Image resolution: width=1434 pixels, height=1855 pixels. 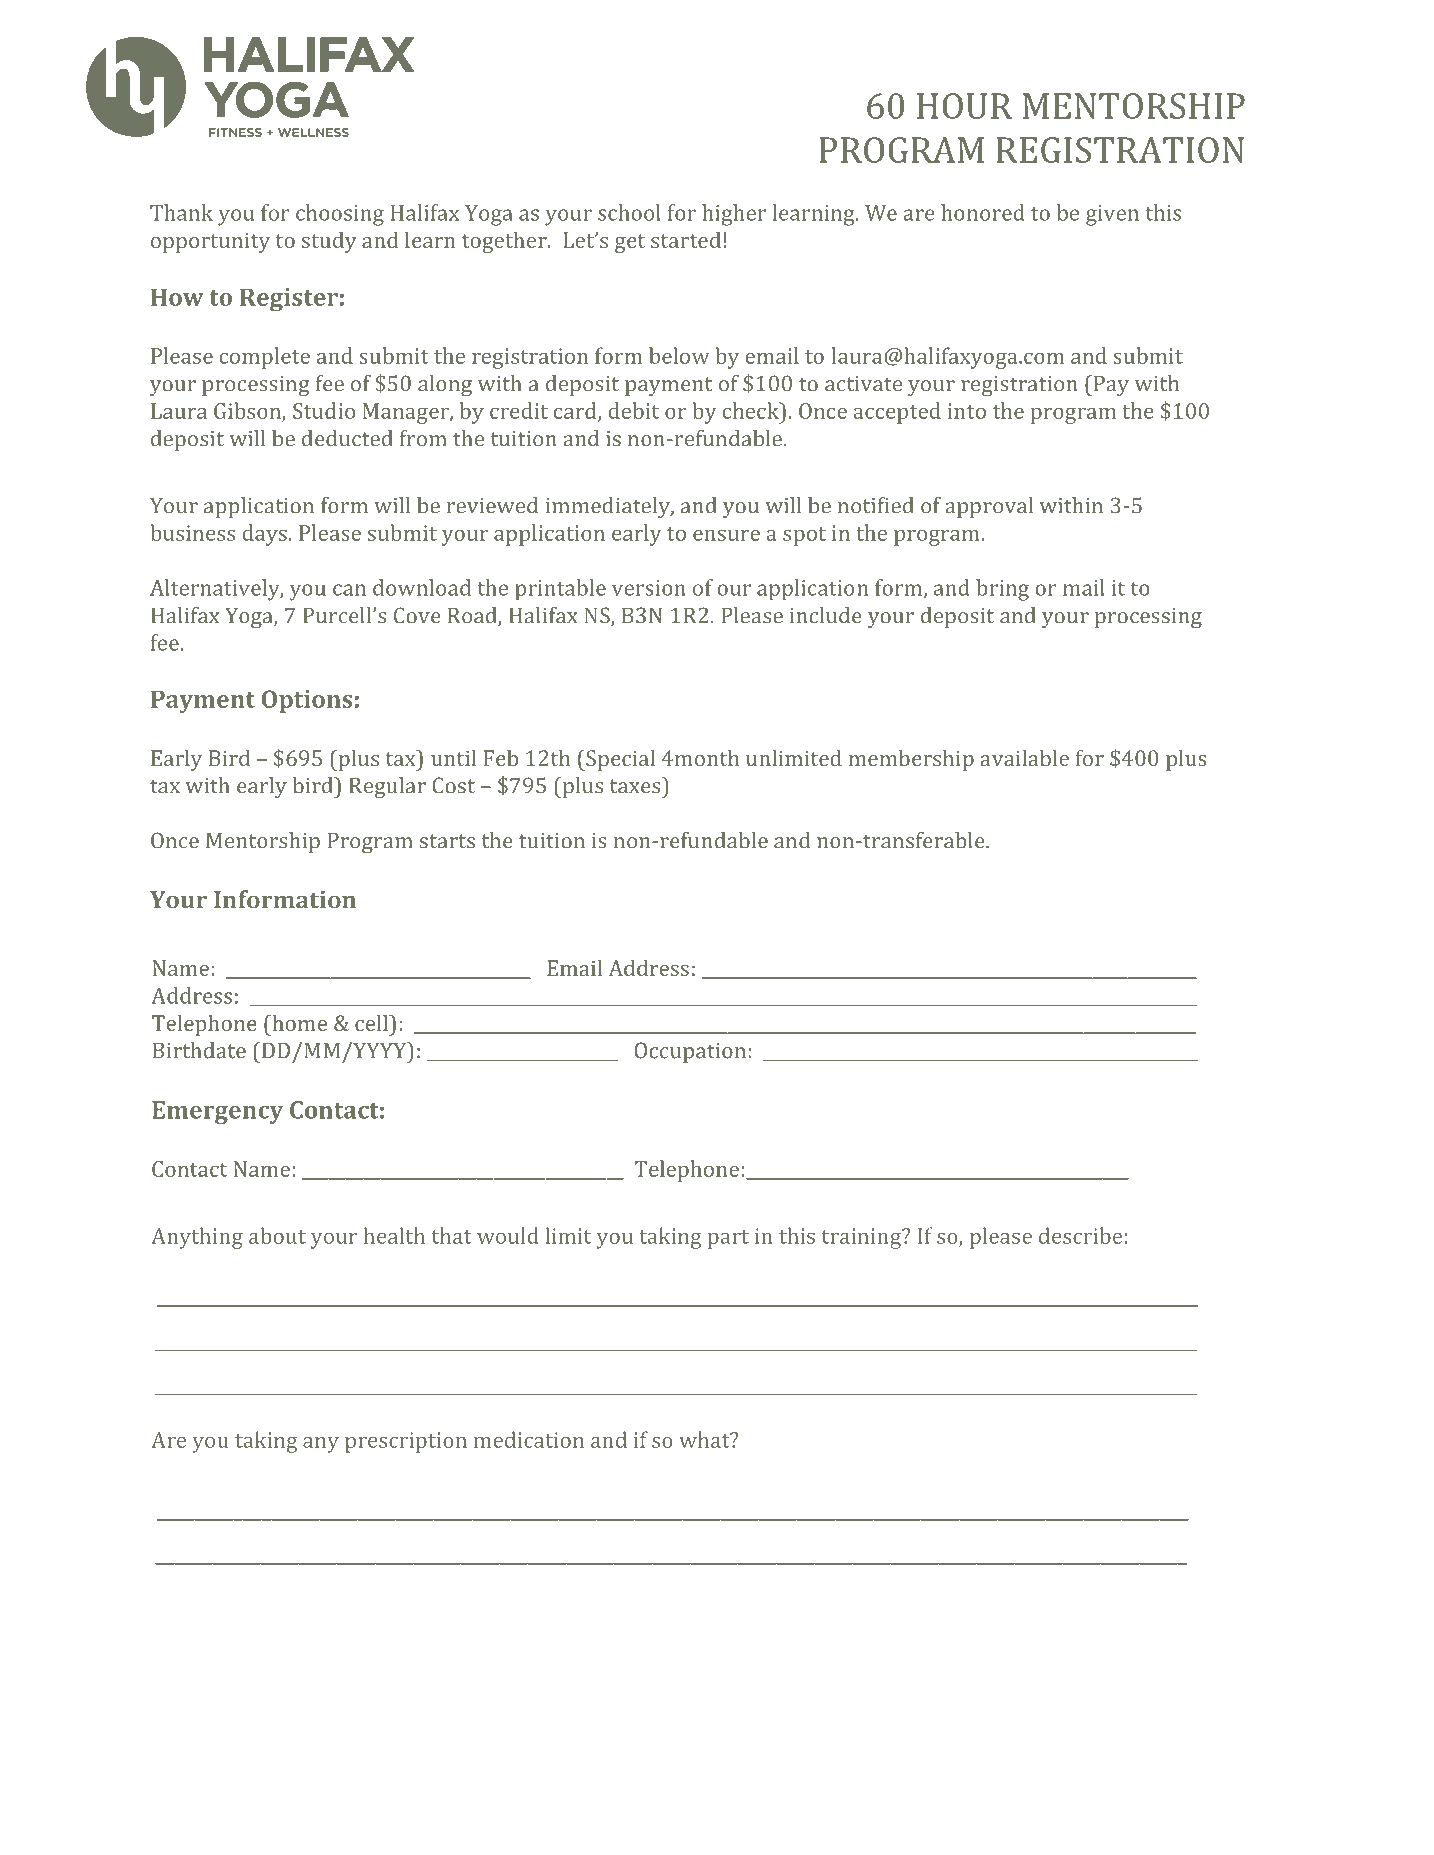 What do you see at coordinates (1080, 1235) in the image?
I see `describe` at bounding box center [1080, 1235].
